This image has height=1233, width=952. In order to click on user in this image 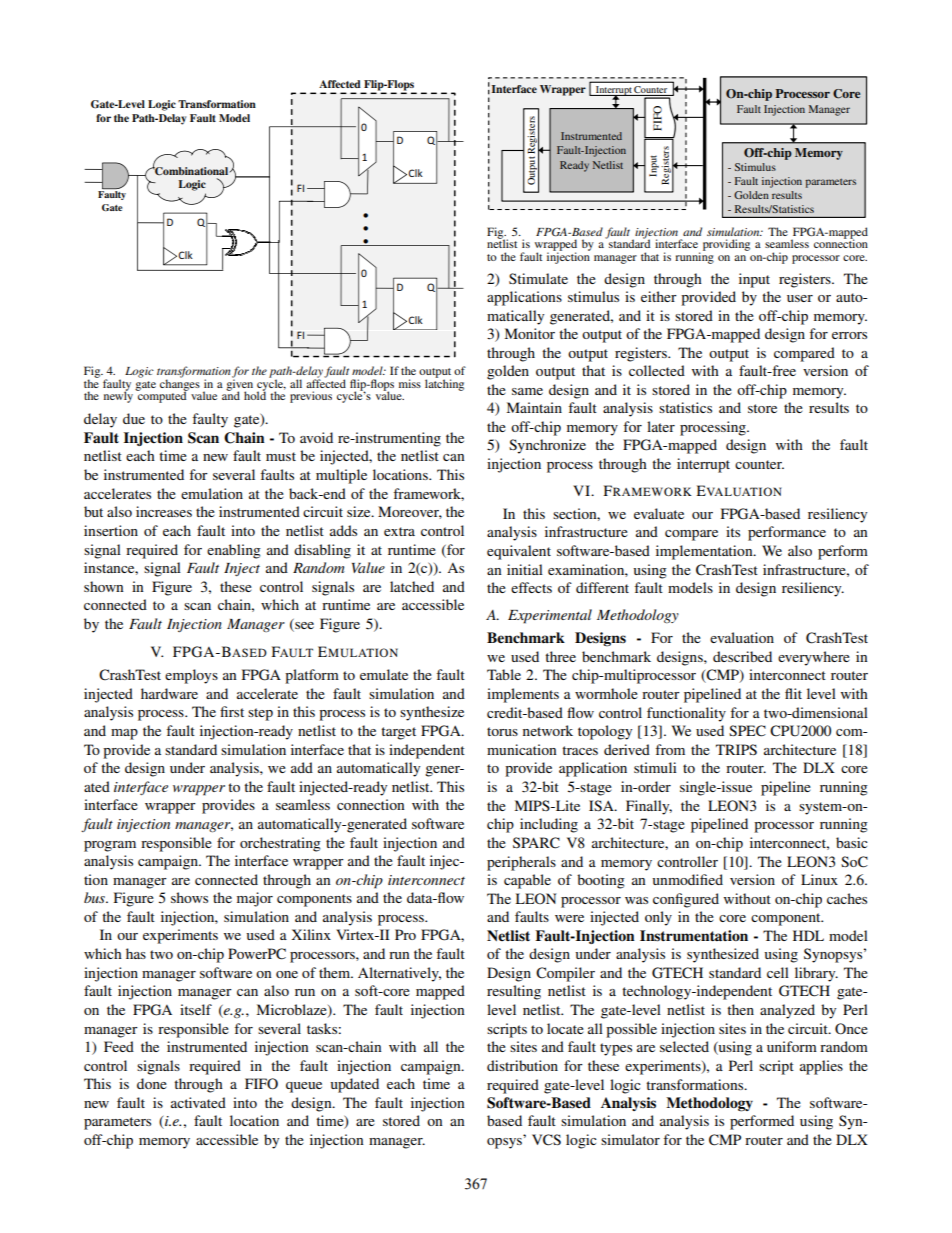, I will do `click(800, 298)`.
